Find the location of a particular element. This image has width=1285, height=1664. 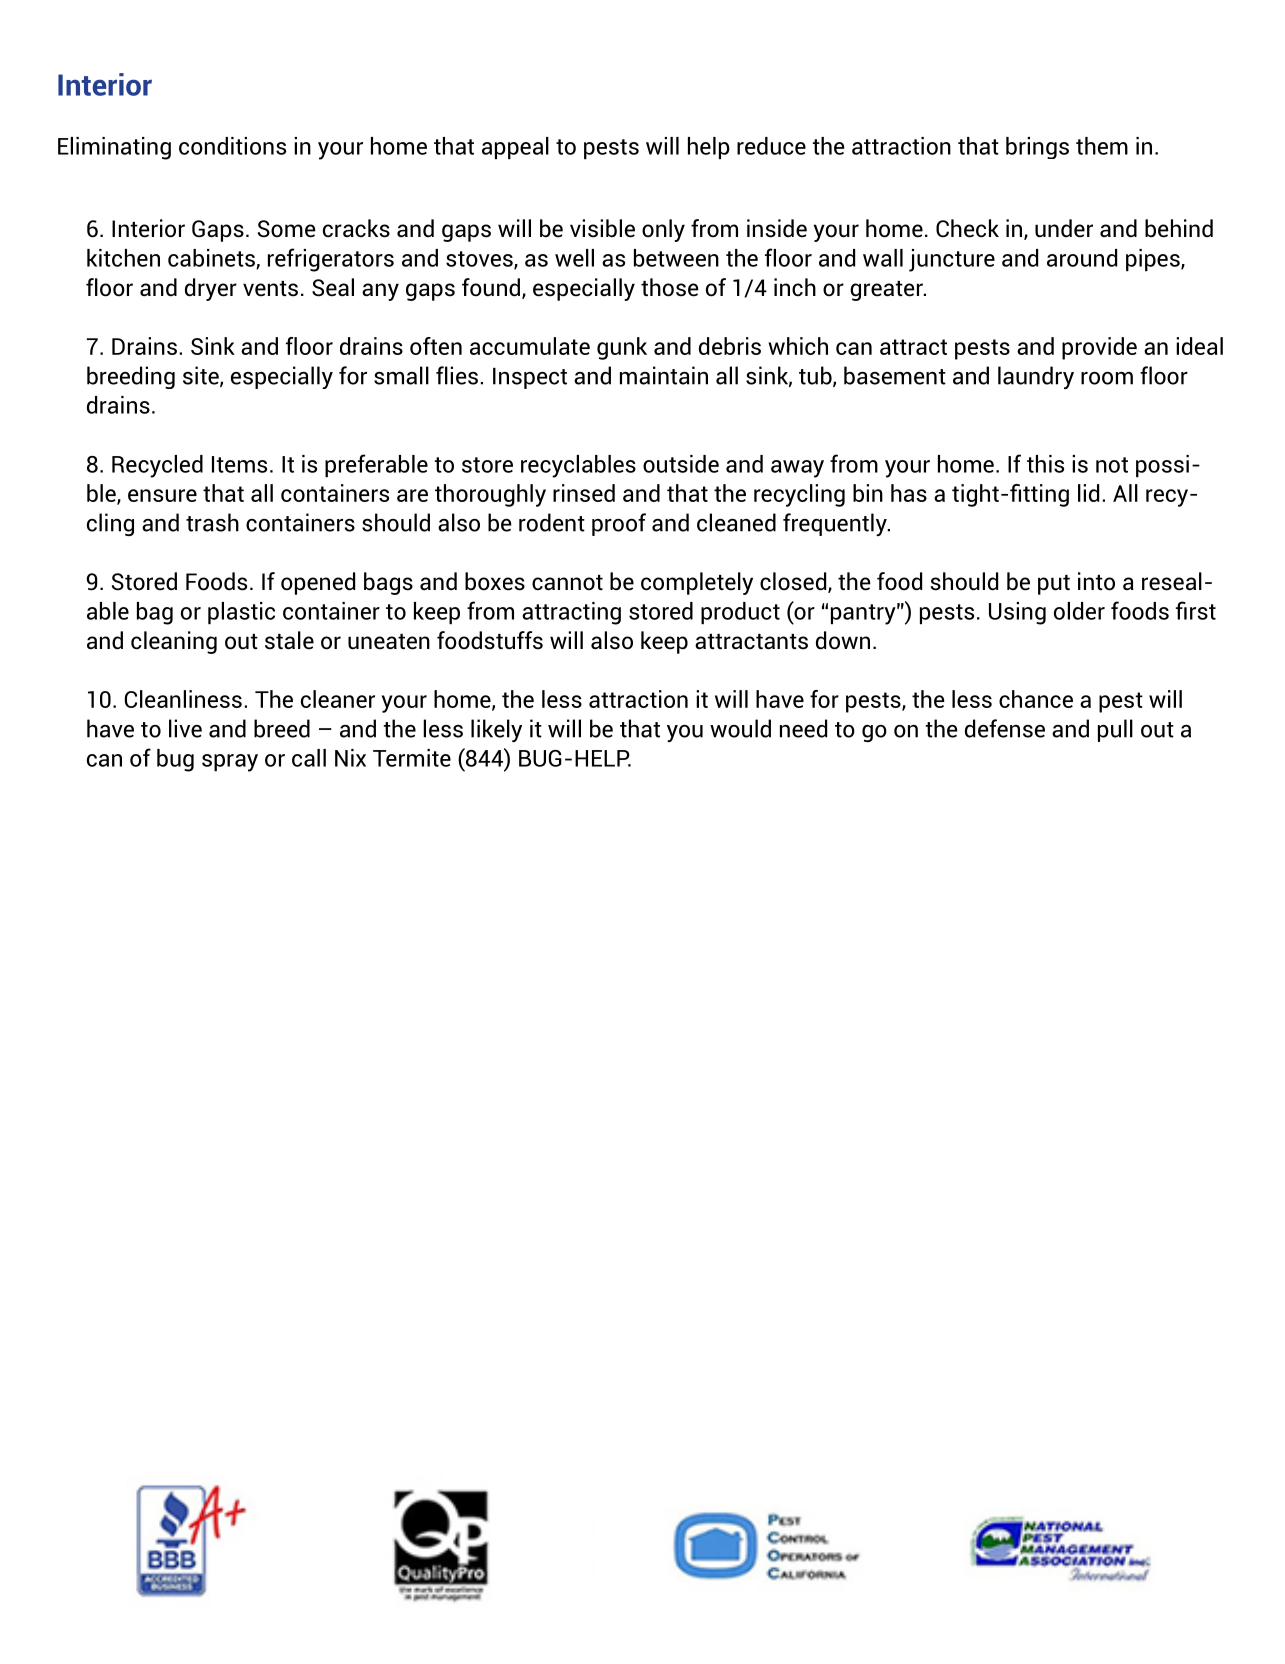

trash is located at coordinates (212, 522).
